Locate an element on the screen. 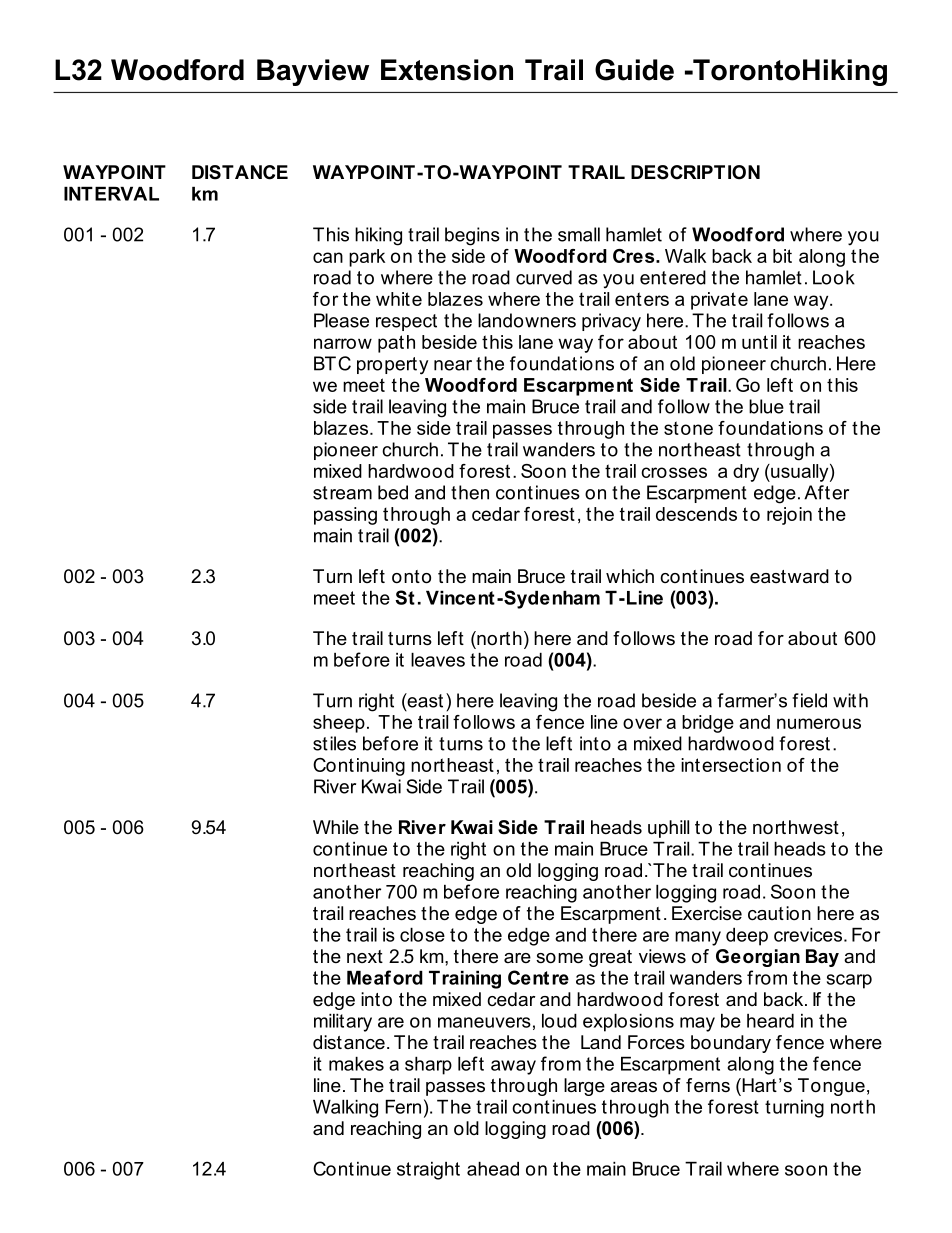  BTC is located at coordinates (332, 363).
